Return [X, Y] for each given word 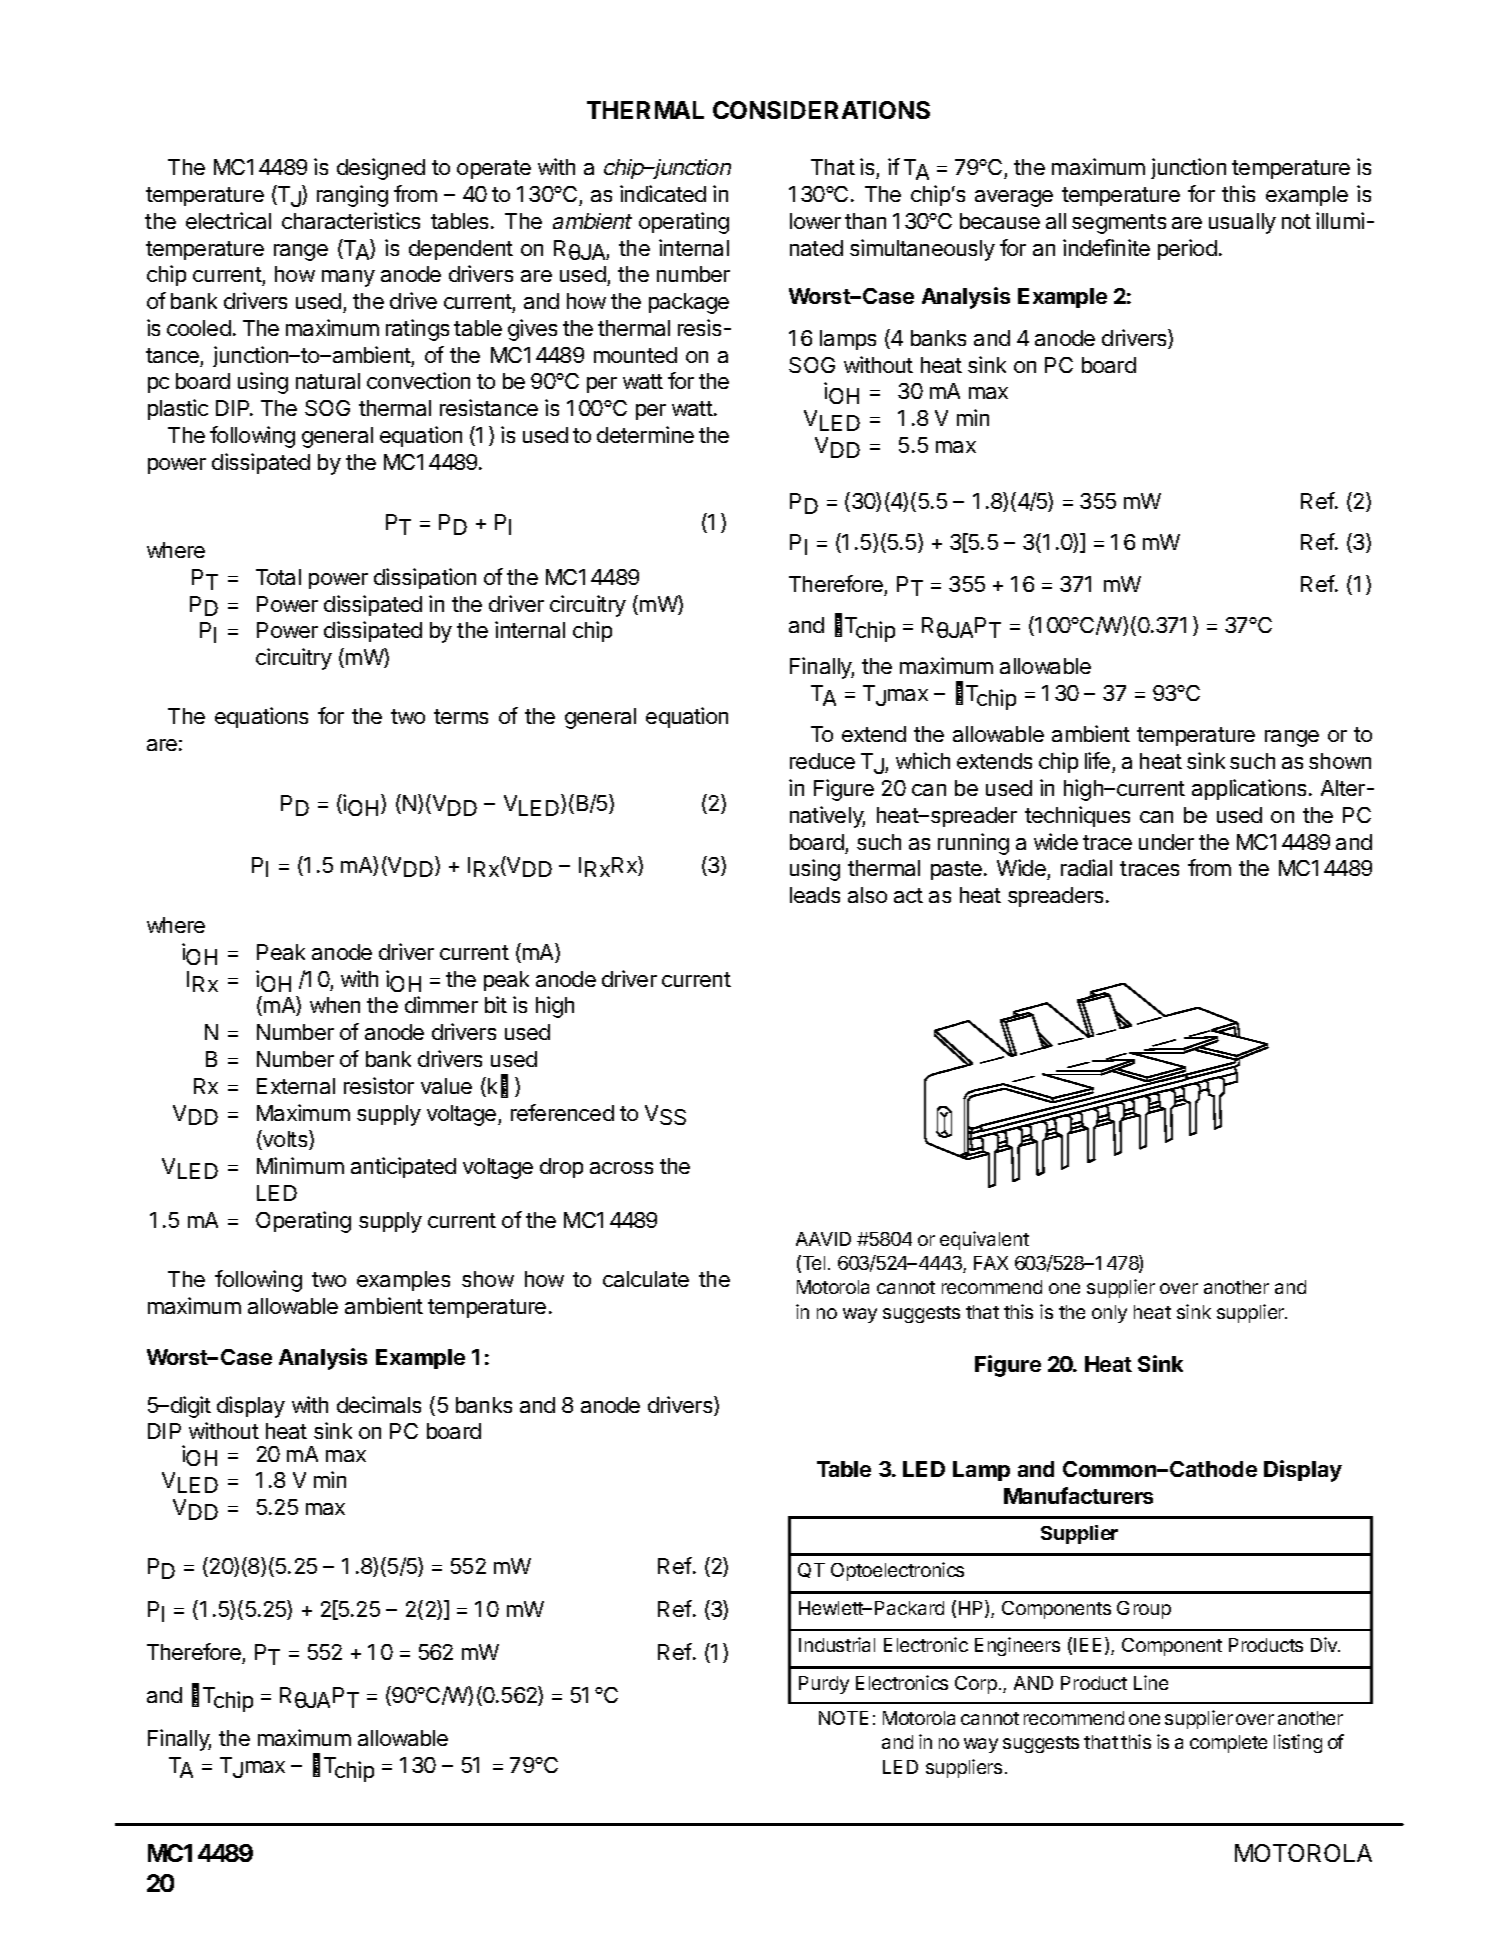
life [1099, 762]
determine [645, 434]
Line [1151, 1682]
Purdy [824, 1685]
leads [815, 895]
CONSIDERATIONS [821, 110]
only [1109, 1314]
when [335, 1005]
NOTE [843, 1718]
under [1166, 842]
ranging [352, 196]
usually [1242, 223]
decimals [379, 1404]
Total [278, 577]
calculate [646, 1279]
